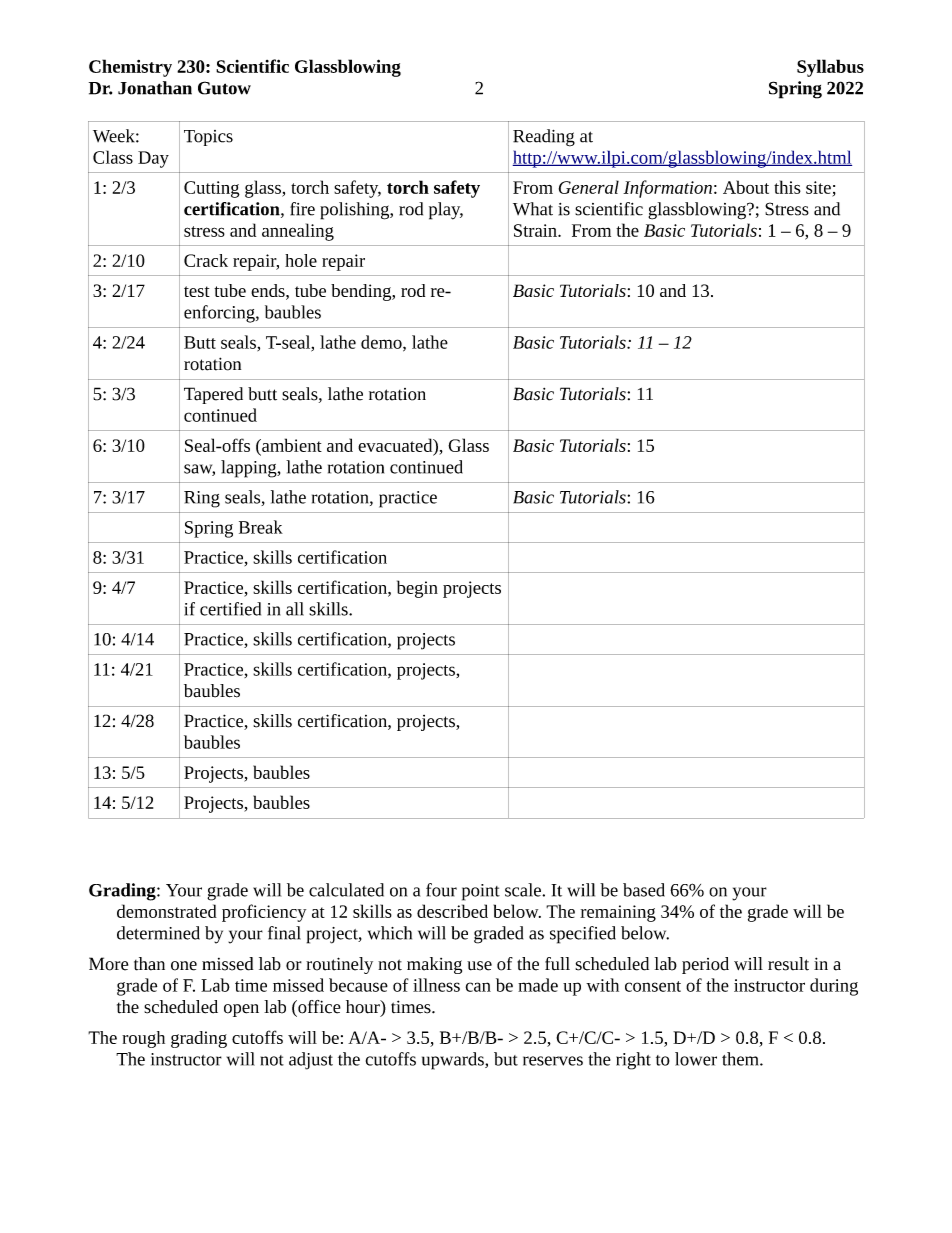 Image resolution: width=952 pixels, height=1233 pixels. What do you see at coordinates (544, 138) in the image?
I see `Reading` at bounding box center [544, 138].
